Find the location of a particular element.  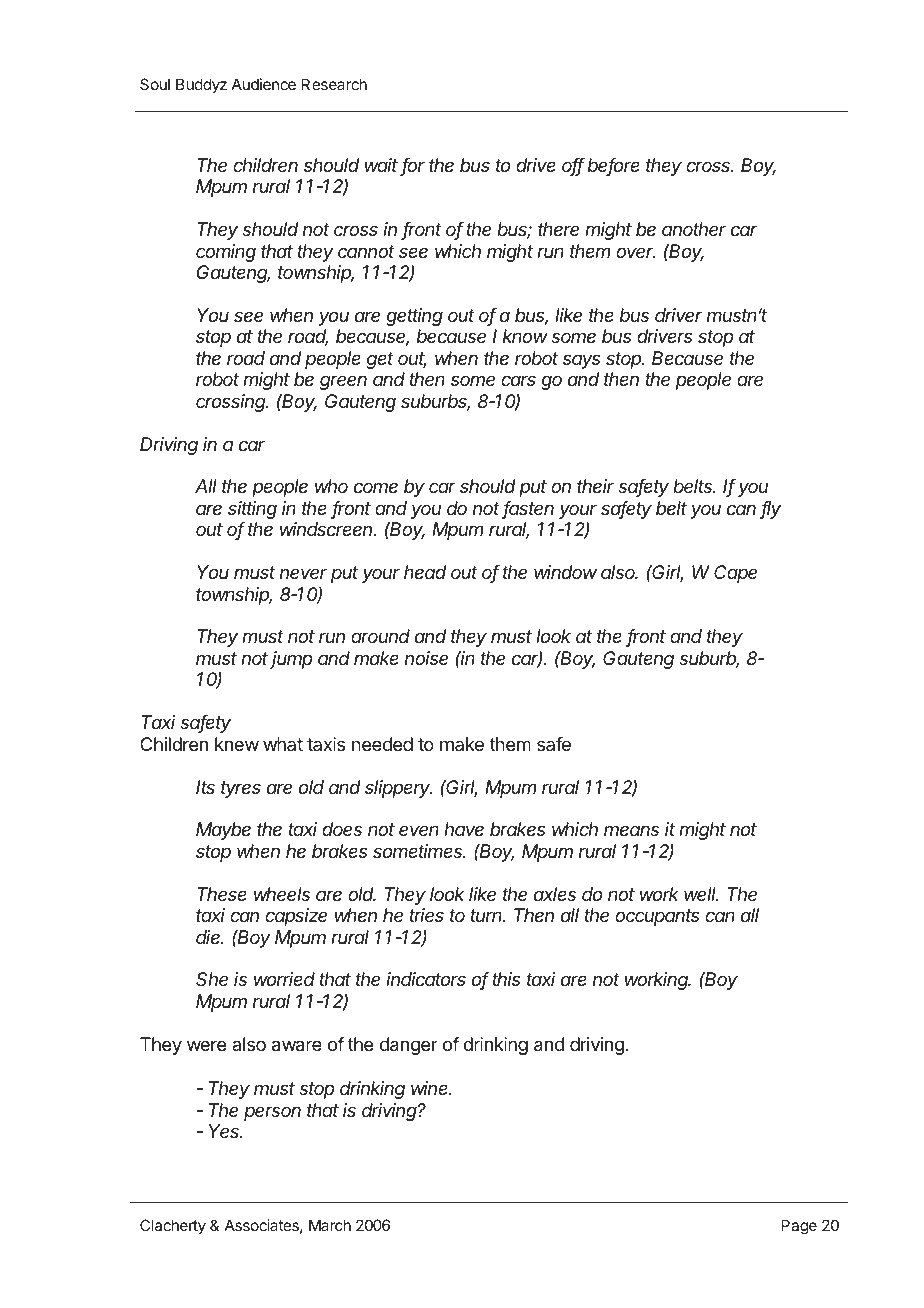

noise is located at coordinates (426, 658).
